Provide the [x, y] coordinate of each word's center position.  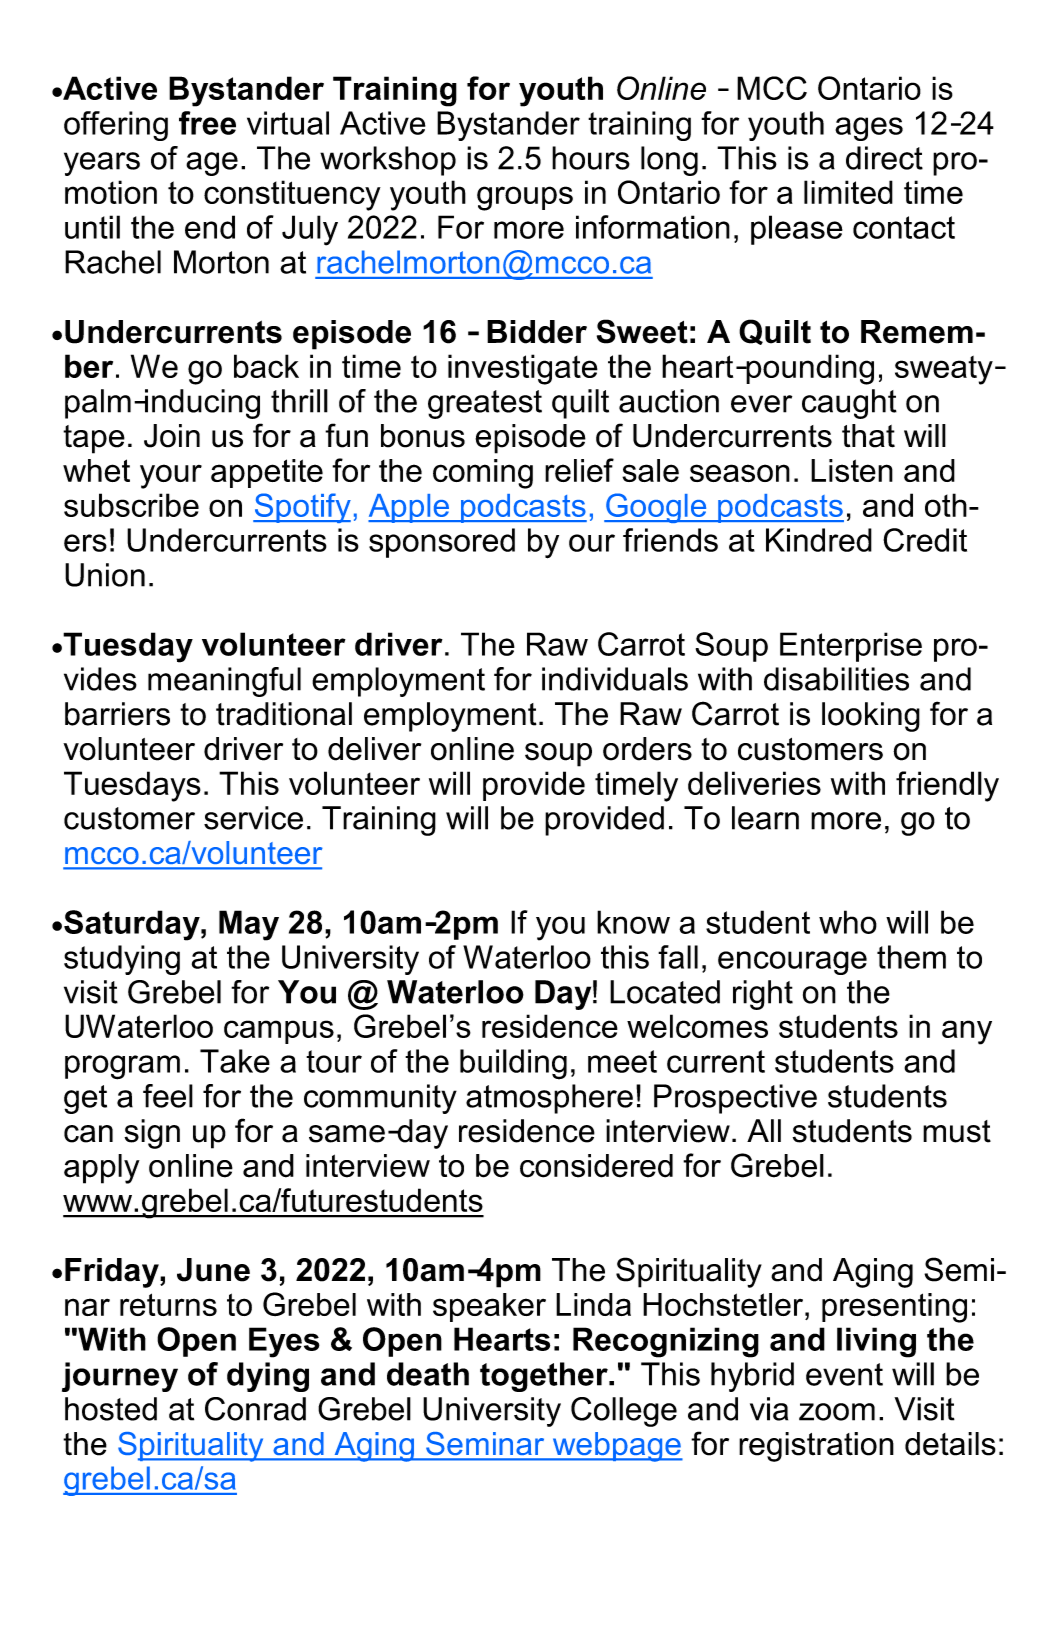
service [253, 818]
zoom [837, 1412]
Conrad [255, 1409]
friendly [947, 786]
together [545, 1377]
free [207, 123]
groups [525, 198]
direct [884, 158]
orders [647, 749]
